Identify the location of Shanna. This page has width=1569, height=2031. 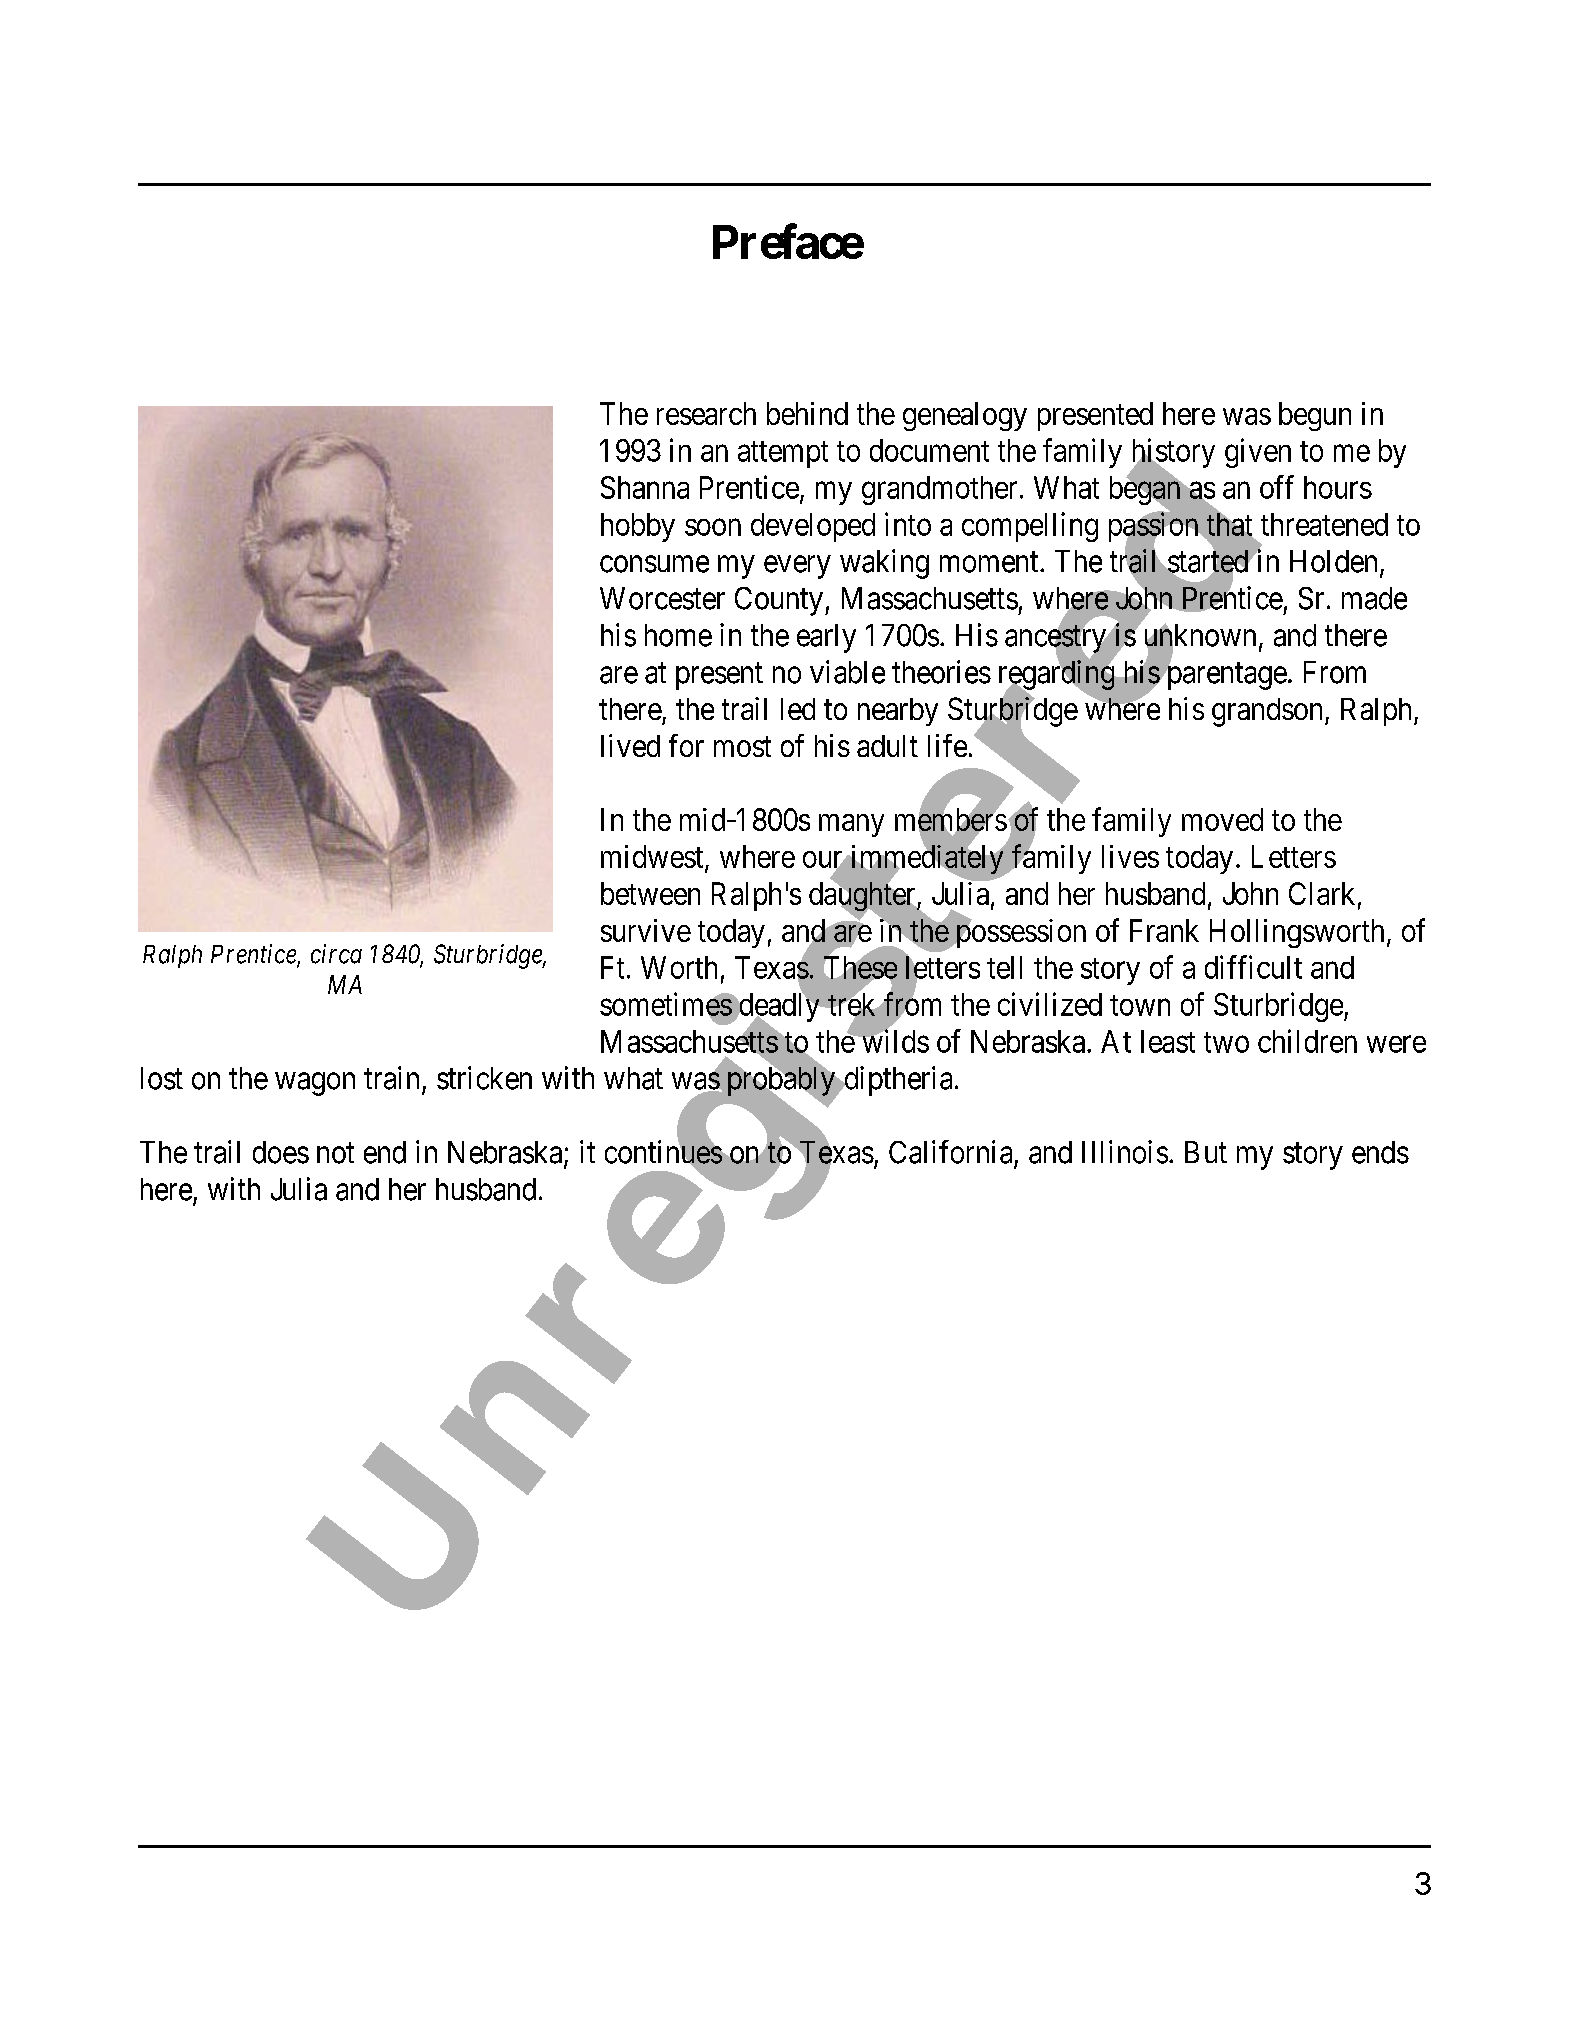
(645, 487).
